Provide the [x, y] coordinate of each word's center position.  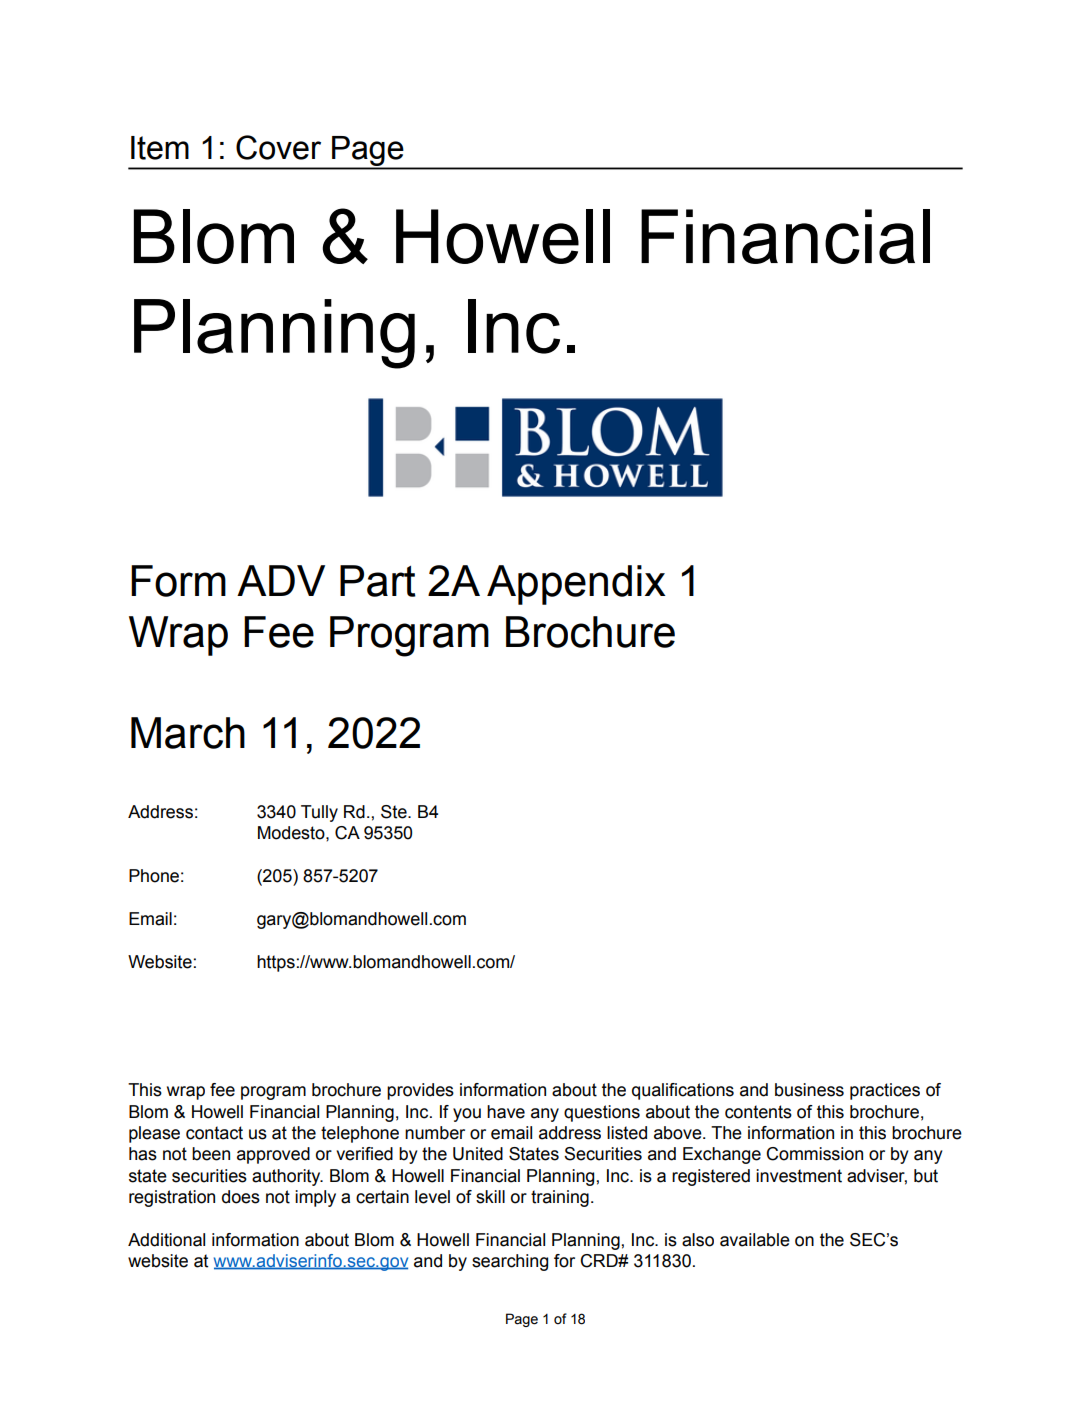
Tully [319, 813]
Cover [278, 147]
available [755, 1240]
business [809, 1090]
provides [420, 1091]
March [188, 733]
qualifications [683, 1091]
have [506, 1112]
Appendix [576, 585]
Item [160, 148]
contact [214, 1133]
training [560, 1198]
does [241, 1197]
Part [378, 581]
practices [885, 1091]
